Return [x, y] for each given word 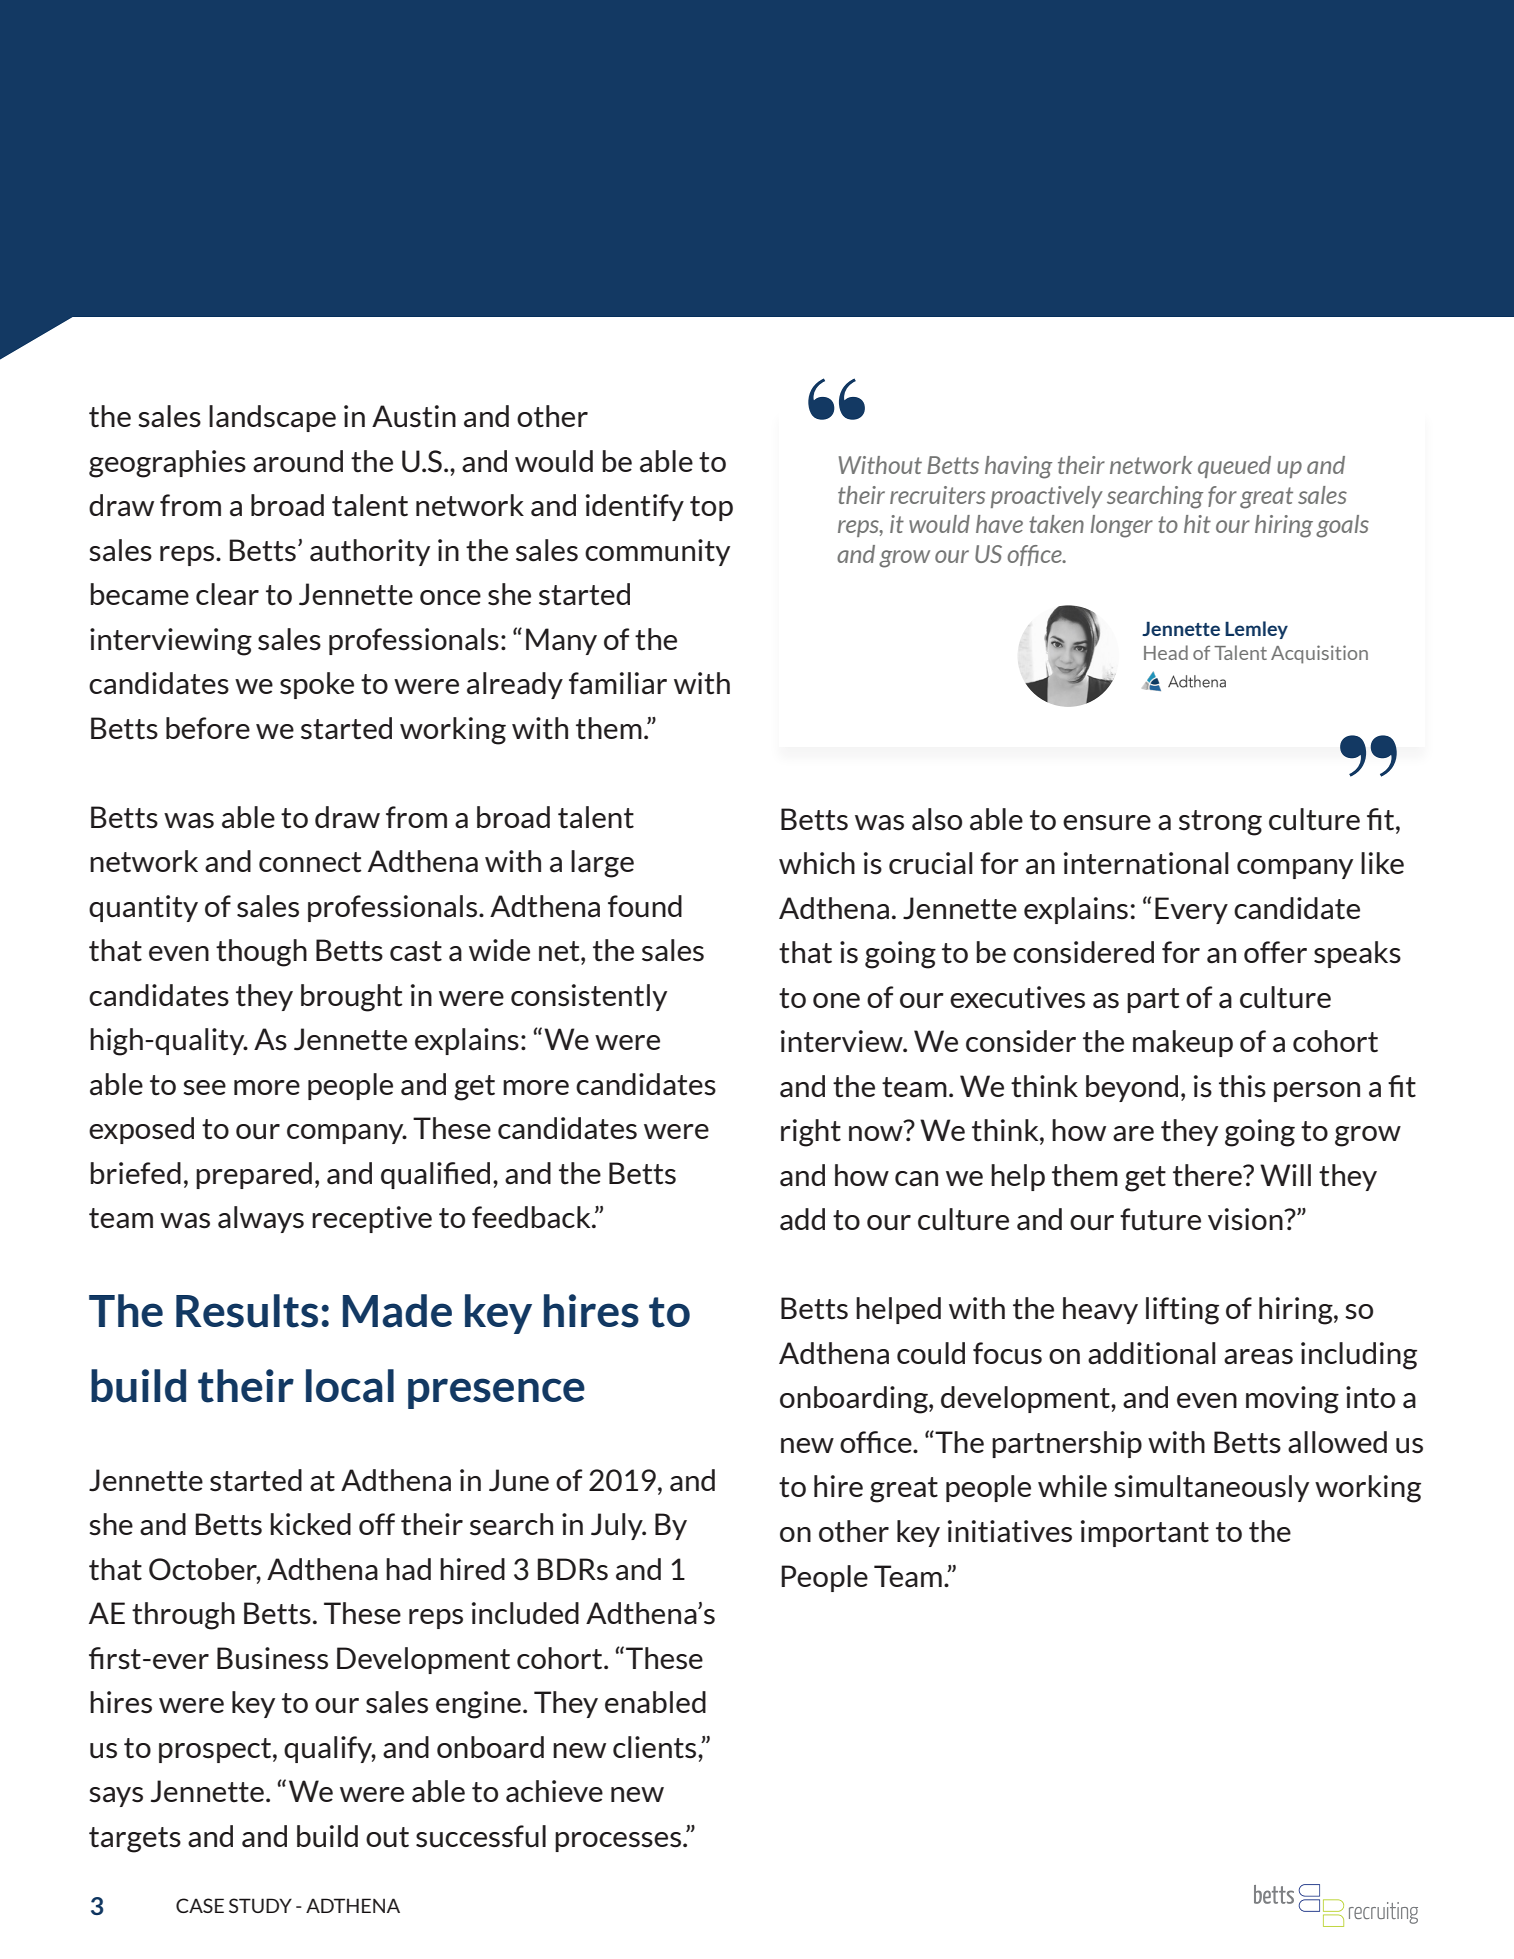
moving [1292, 1400]
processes [619, 1842]
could [931, 1353]
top [711, 508]
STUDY [260, 1905]
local [350, 1386]
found [645, 906]
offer [1275, 952]
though [261, 953]
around [298, 461]
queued [1234, 467]
